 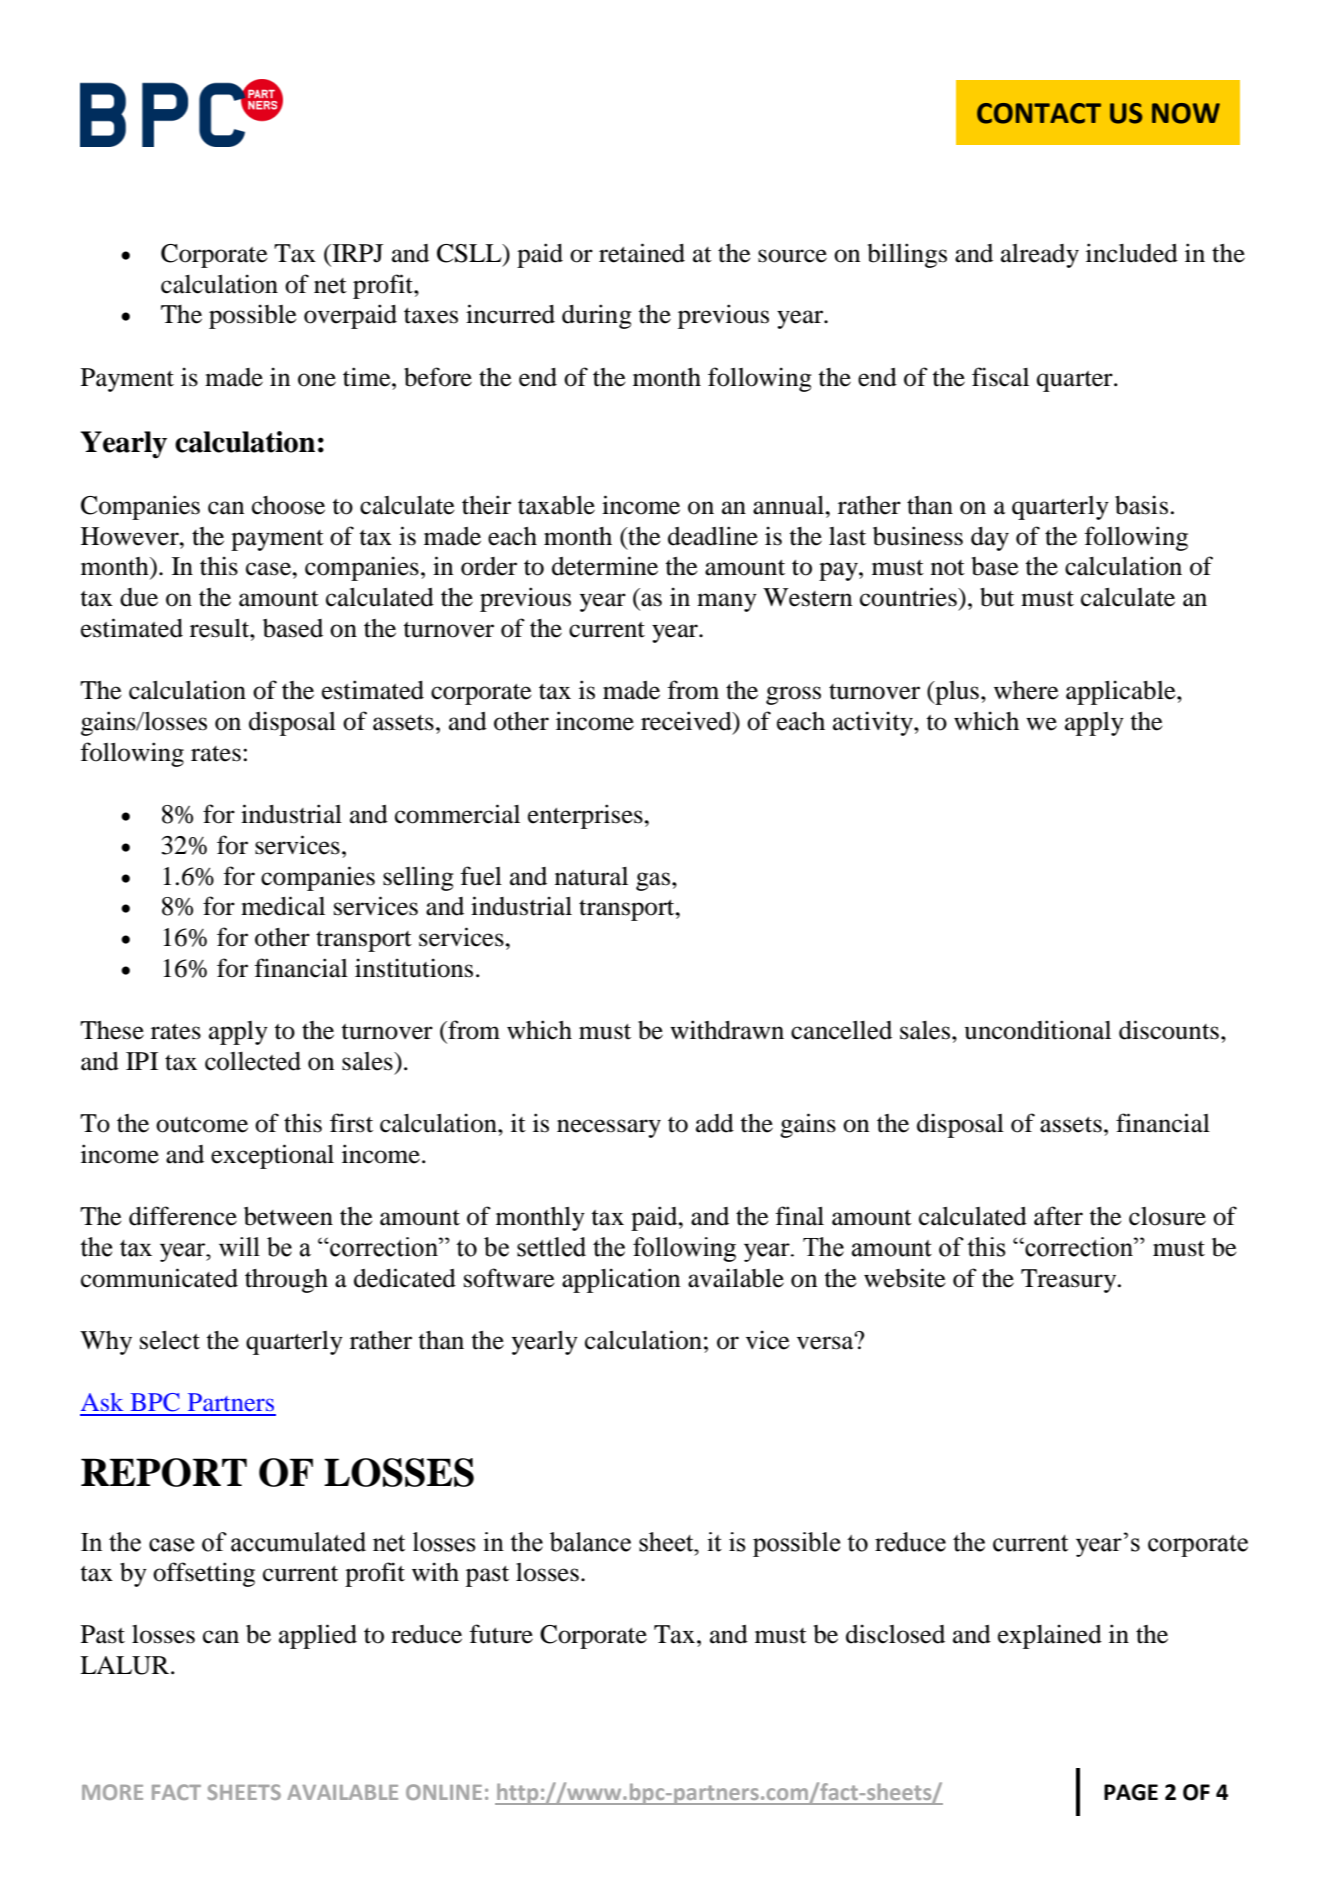 What do you see at coordinates (170, 1340) in the screenshot?
I see `select` at bounding box center [170, 1340].
